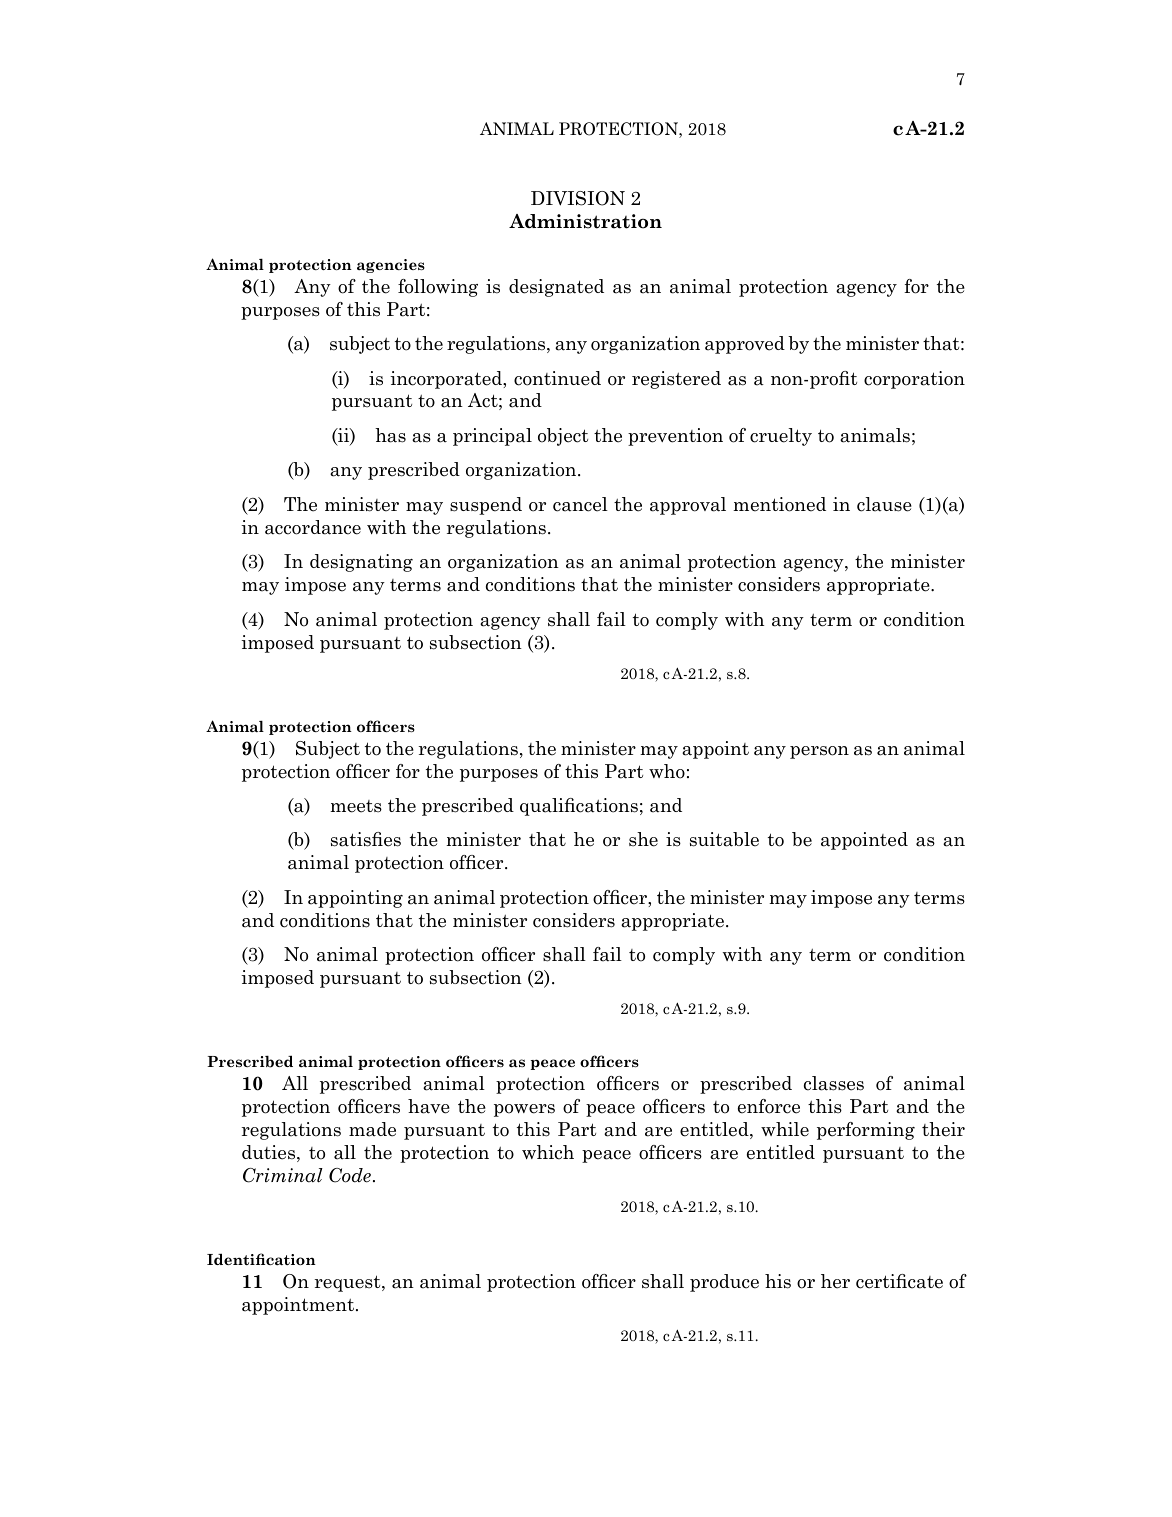 The image size is (1172, 1517). I want to click on who, so click(667, 771).
